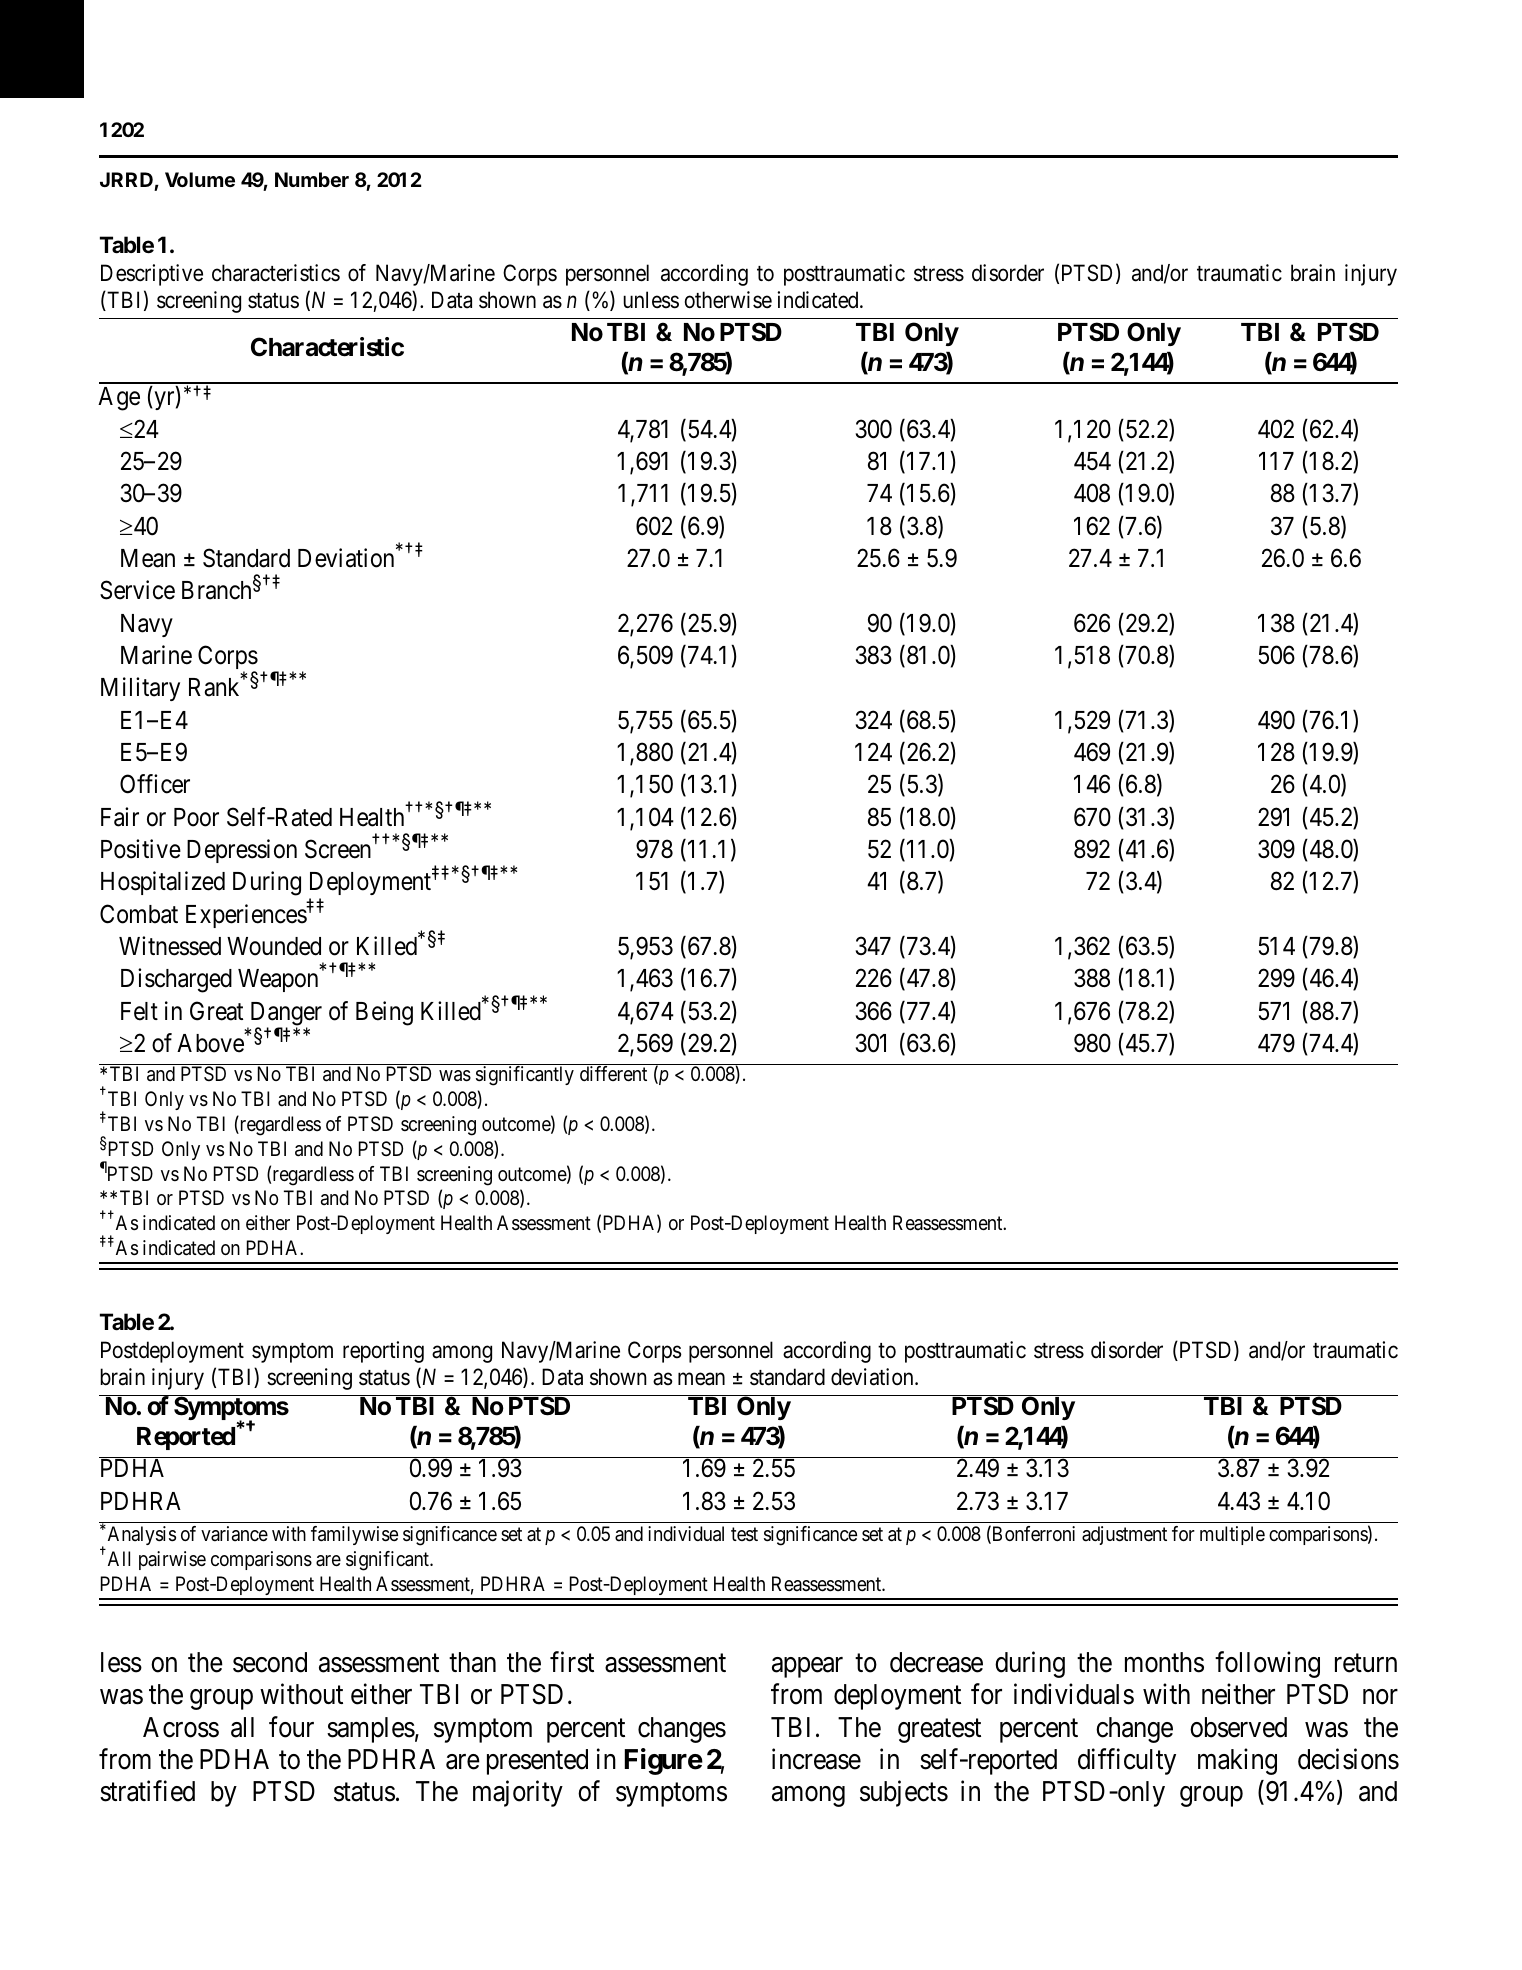 Image resolution: width=1522 pixels, height=1970 pixels. What do you see at coordinates (816, 1759) in the document?
I see `increase` at bounding box center [816, 1759].
